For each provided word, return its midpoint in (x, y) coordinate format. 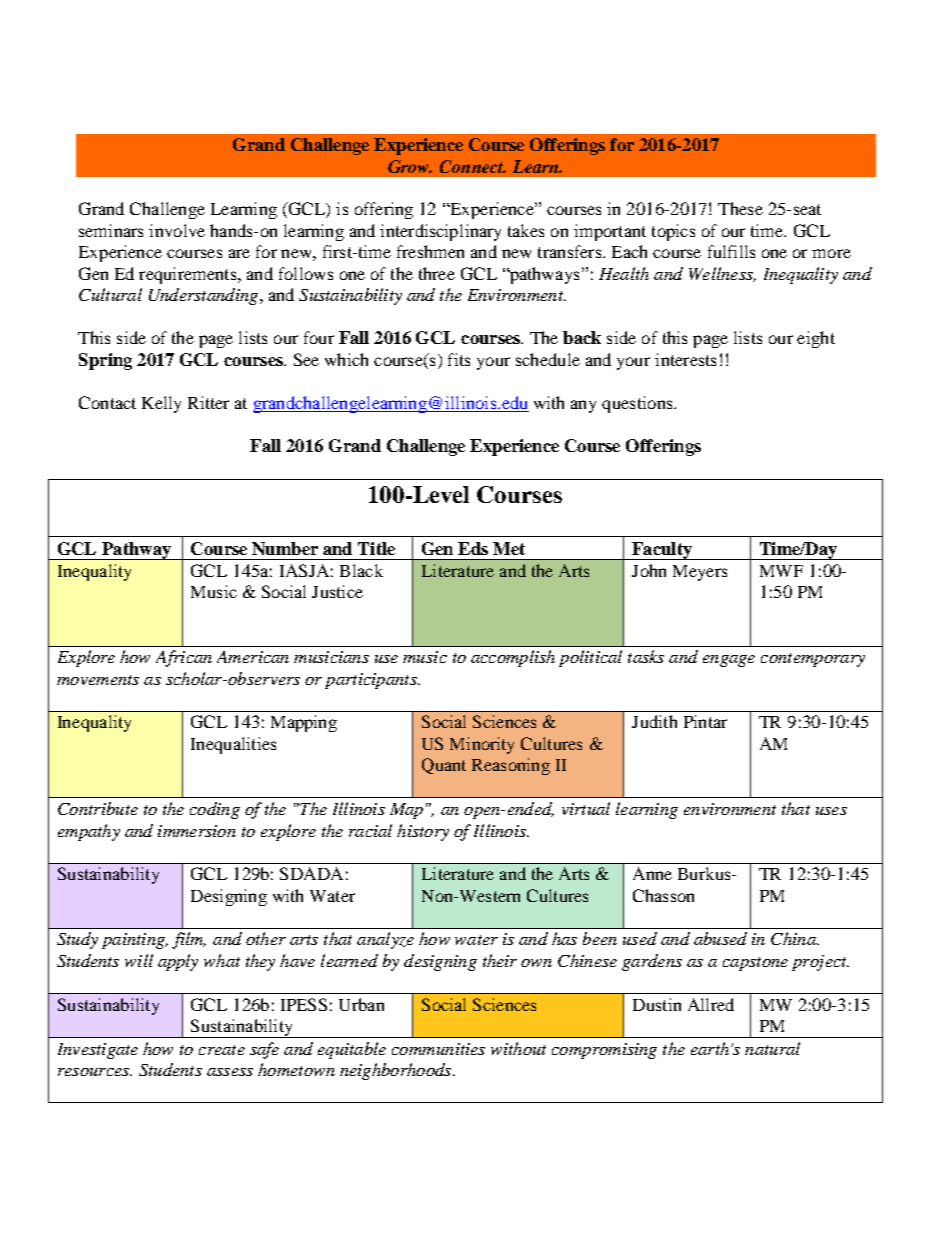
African (184, 658)
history (423, 832)
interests (685, 359)
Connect (473, 166)
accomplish (513, 658)
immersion (197, 831)
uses (831, 811)
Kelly (161, 404)
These (740, 208)
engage (729, 661)
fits (459, 359)
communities (438, 1049)
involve (177, 230)
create (222, 1050)
